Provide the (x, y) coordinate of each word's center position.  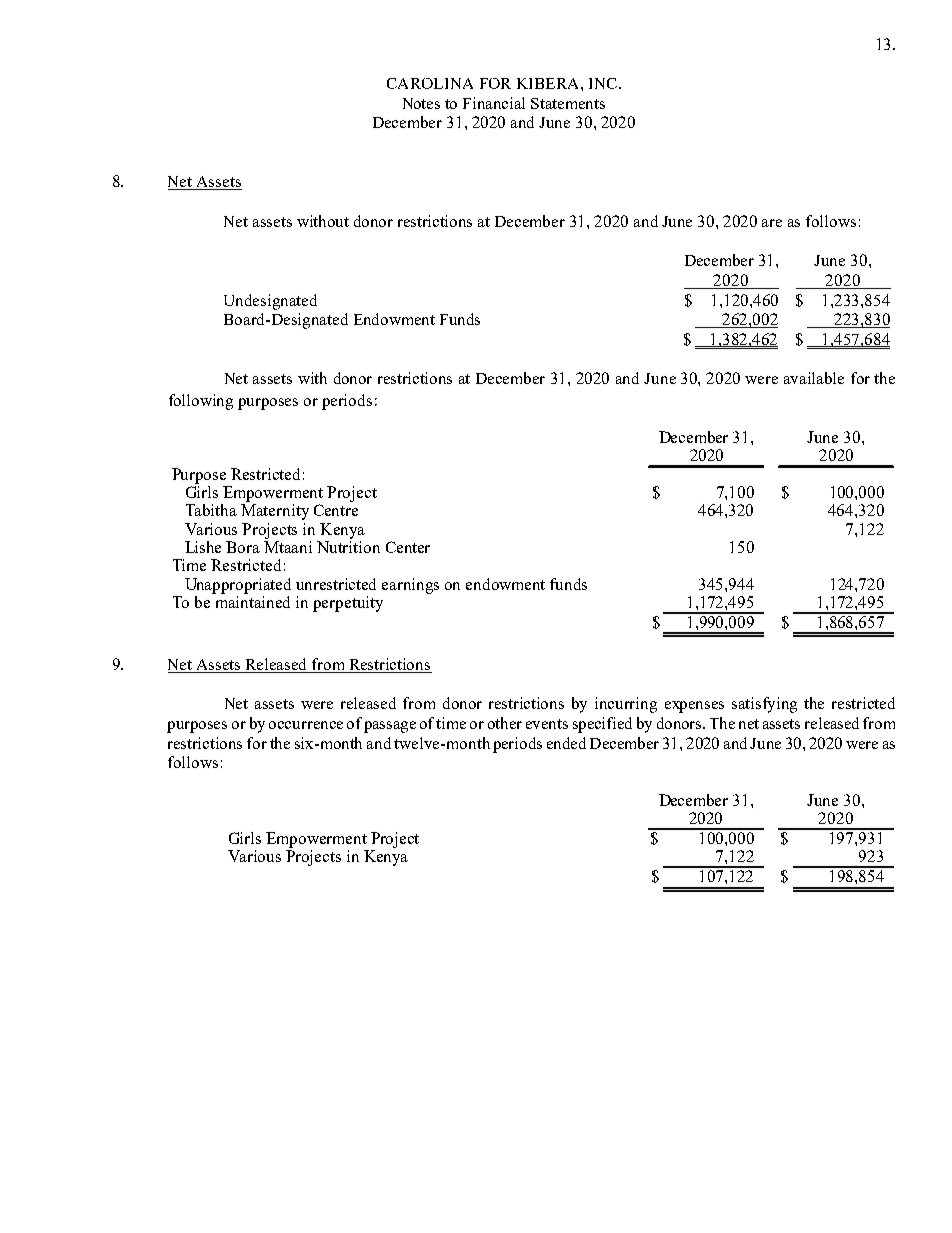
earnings (410, 586)
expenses (694, 707)
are (772, 223)
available (814, 378)
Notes (421, 103)
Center (408, 547)
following (201, 402)
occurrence (306, 725)
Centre (336, 510)
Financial (494, 103)
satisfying (764, 705)
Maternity (275, 512)
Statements (568, 103)
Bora (243, 547)
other (505, 723)
